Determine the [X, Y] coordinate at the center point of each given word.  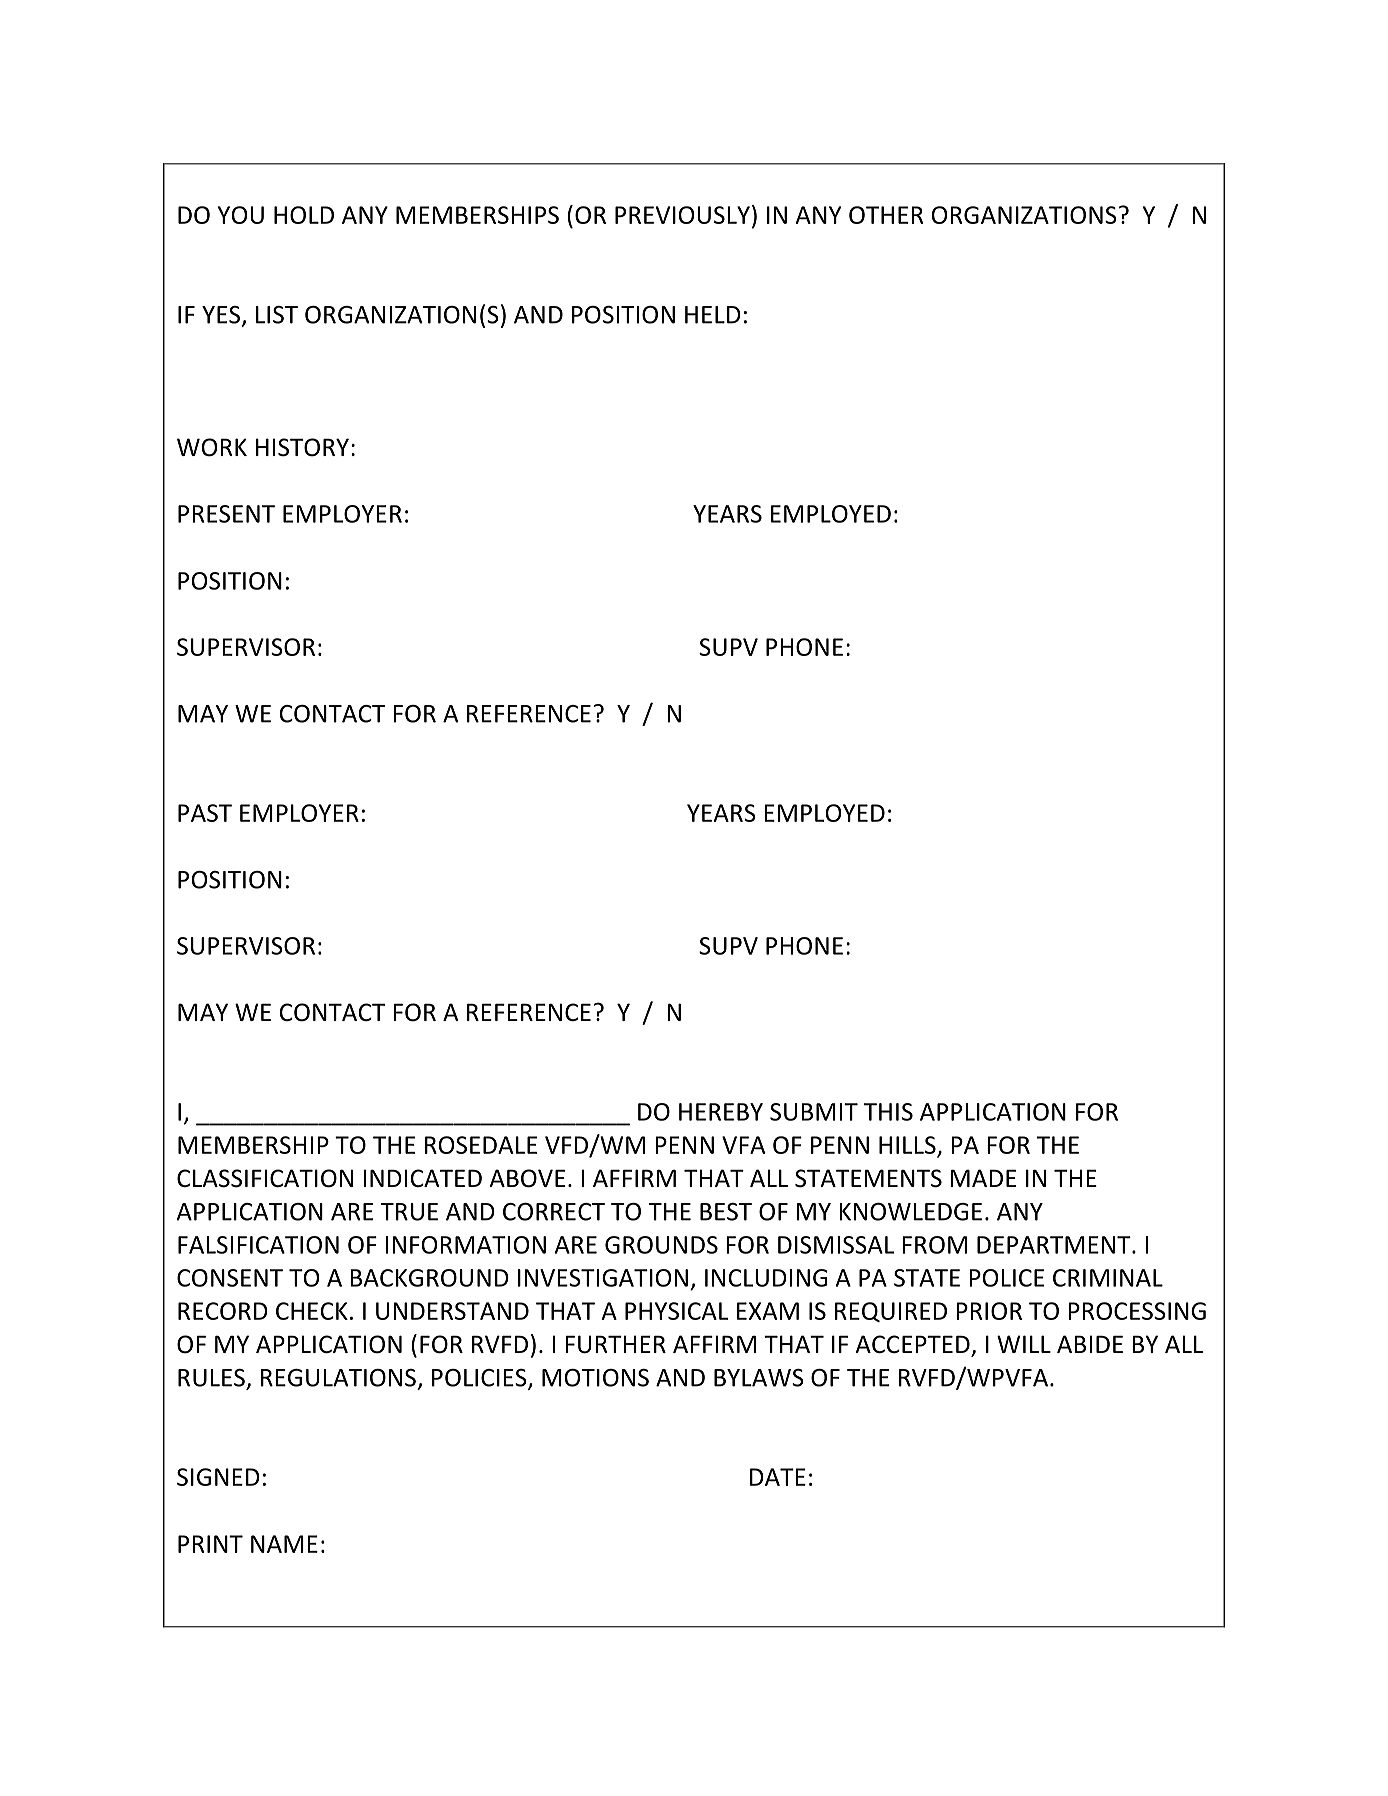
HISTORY [302, 447]
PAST [205, 813]
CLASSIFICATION [265, 1178]
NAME [284, 1544]
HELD [713, 315]
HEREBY [721, 1112]
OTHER [886, 215]
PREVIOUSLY [682, 215]
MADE [983, 1178]
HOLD [304, 215]
